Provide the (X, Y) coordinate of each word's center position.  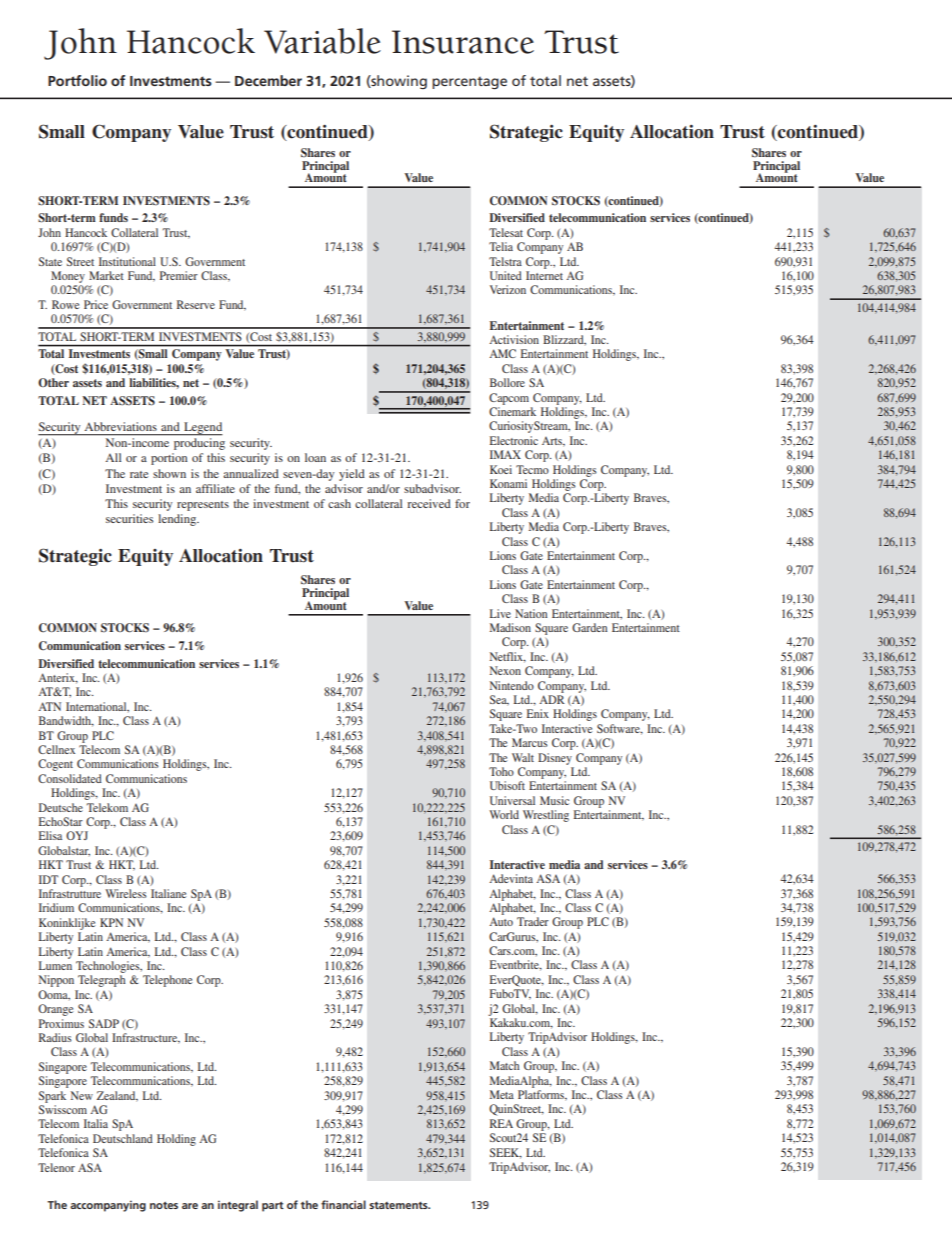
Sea (499, 700)
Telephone (167, 981)
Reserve (196, 304)
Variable (322, 41)
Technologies (109, 967)
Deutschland (123, 1138)
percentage (469, 83)
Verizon (508, 289)
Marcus (530, 742)
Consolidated (70, 778)
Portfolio (77, 80)
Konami (508, 483)
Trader (533, 921)
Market (106, 275)
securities (129, 518)
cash (339, 503)
